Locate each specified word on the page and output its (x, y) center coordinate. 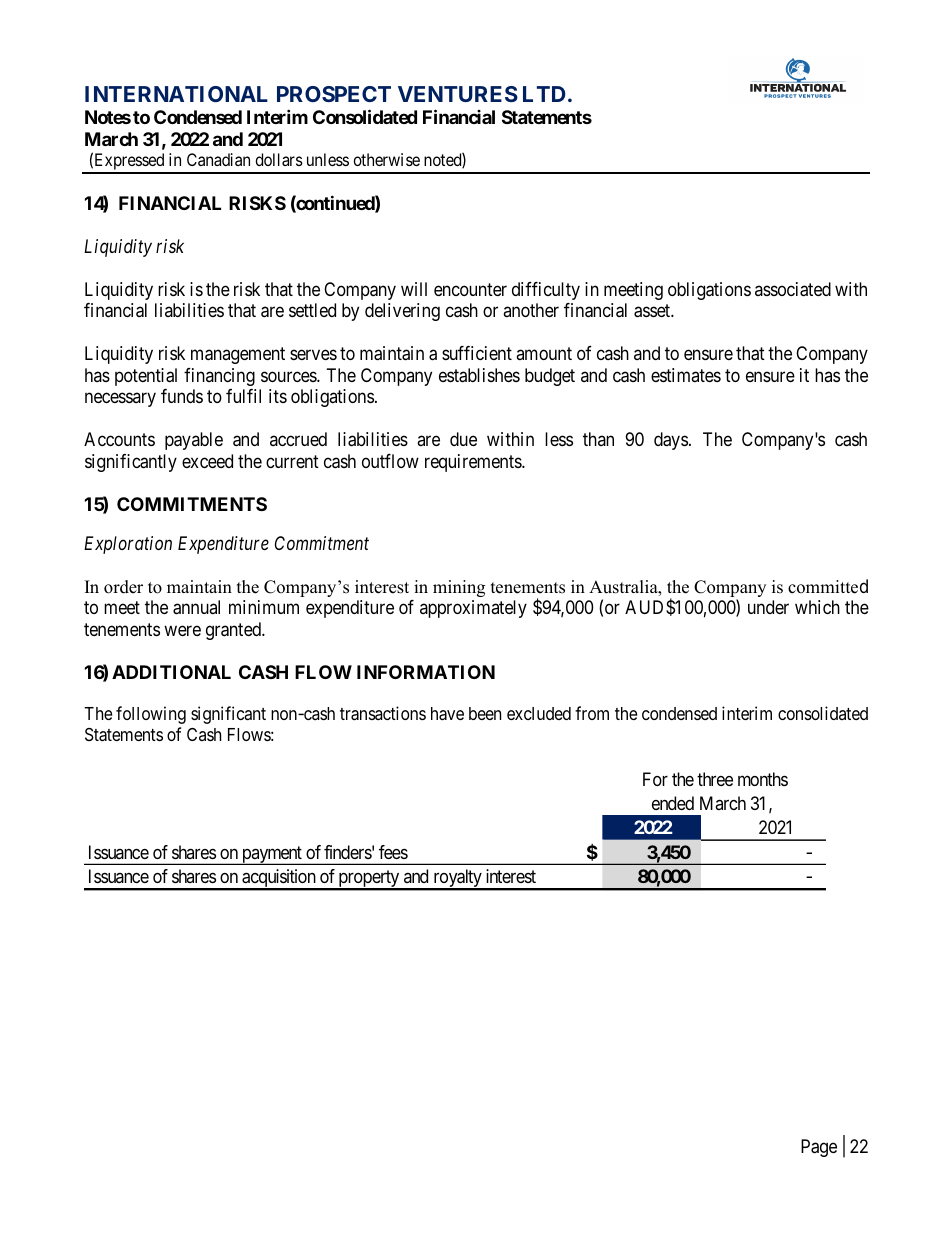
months (763, 779)
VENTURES (458, 94)
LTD (544, 94)
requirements (474, 463)
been (485, 713)
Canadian (218, 159)
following (151, 715)
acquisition (279, 879)
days (671, 441)
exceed (207, 461)
